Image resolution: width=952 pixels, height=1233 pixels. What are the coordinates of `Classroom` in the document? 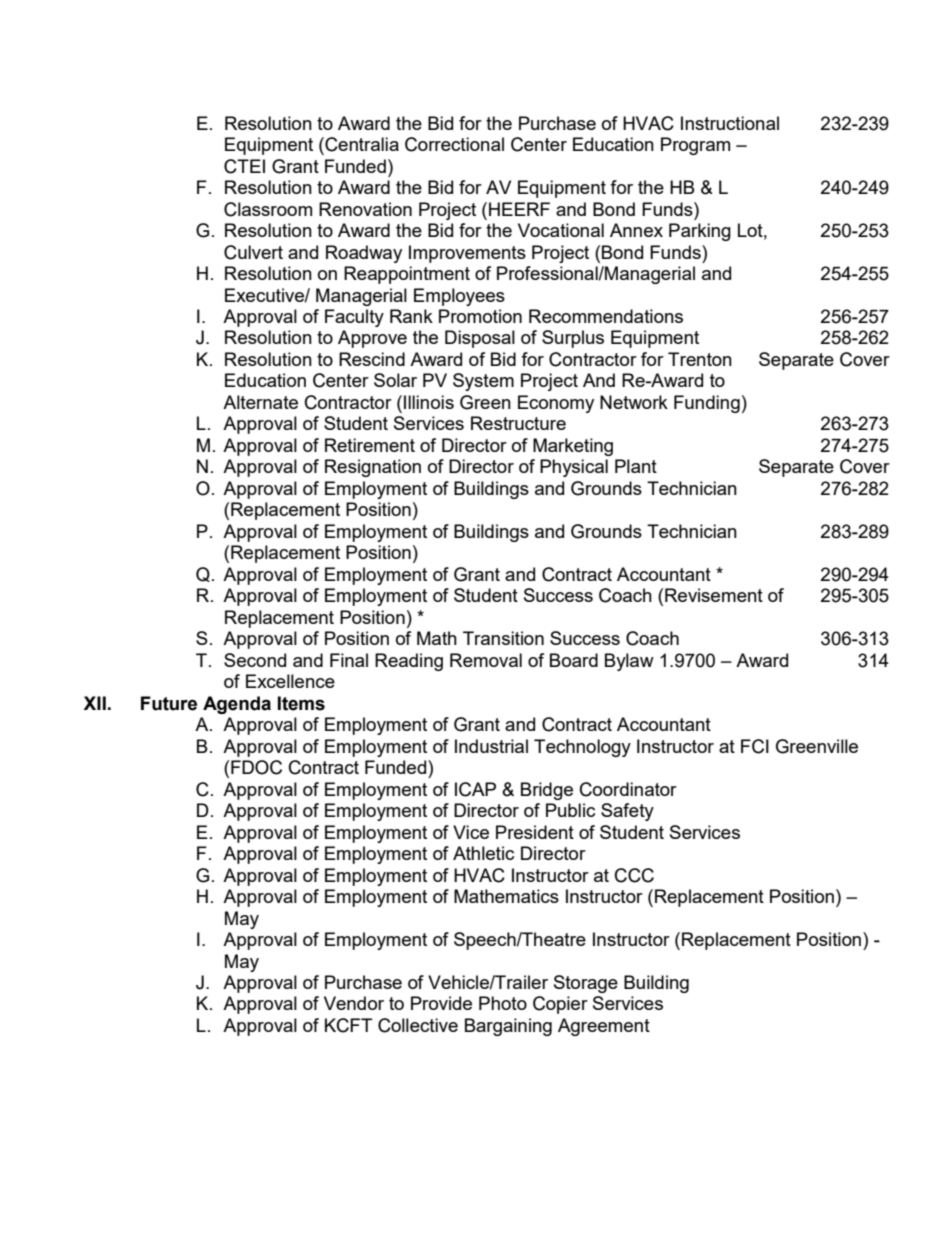 It's located at (268, 209).
